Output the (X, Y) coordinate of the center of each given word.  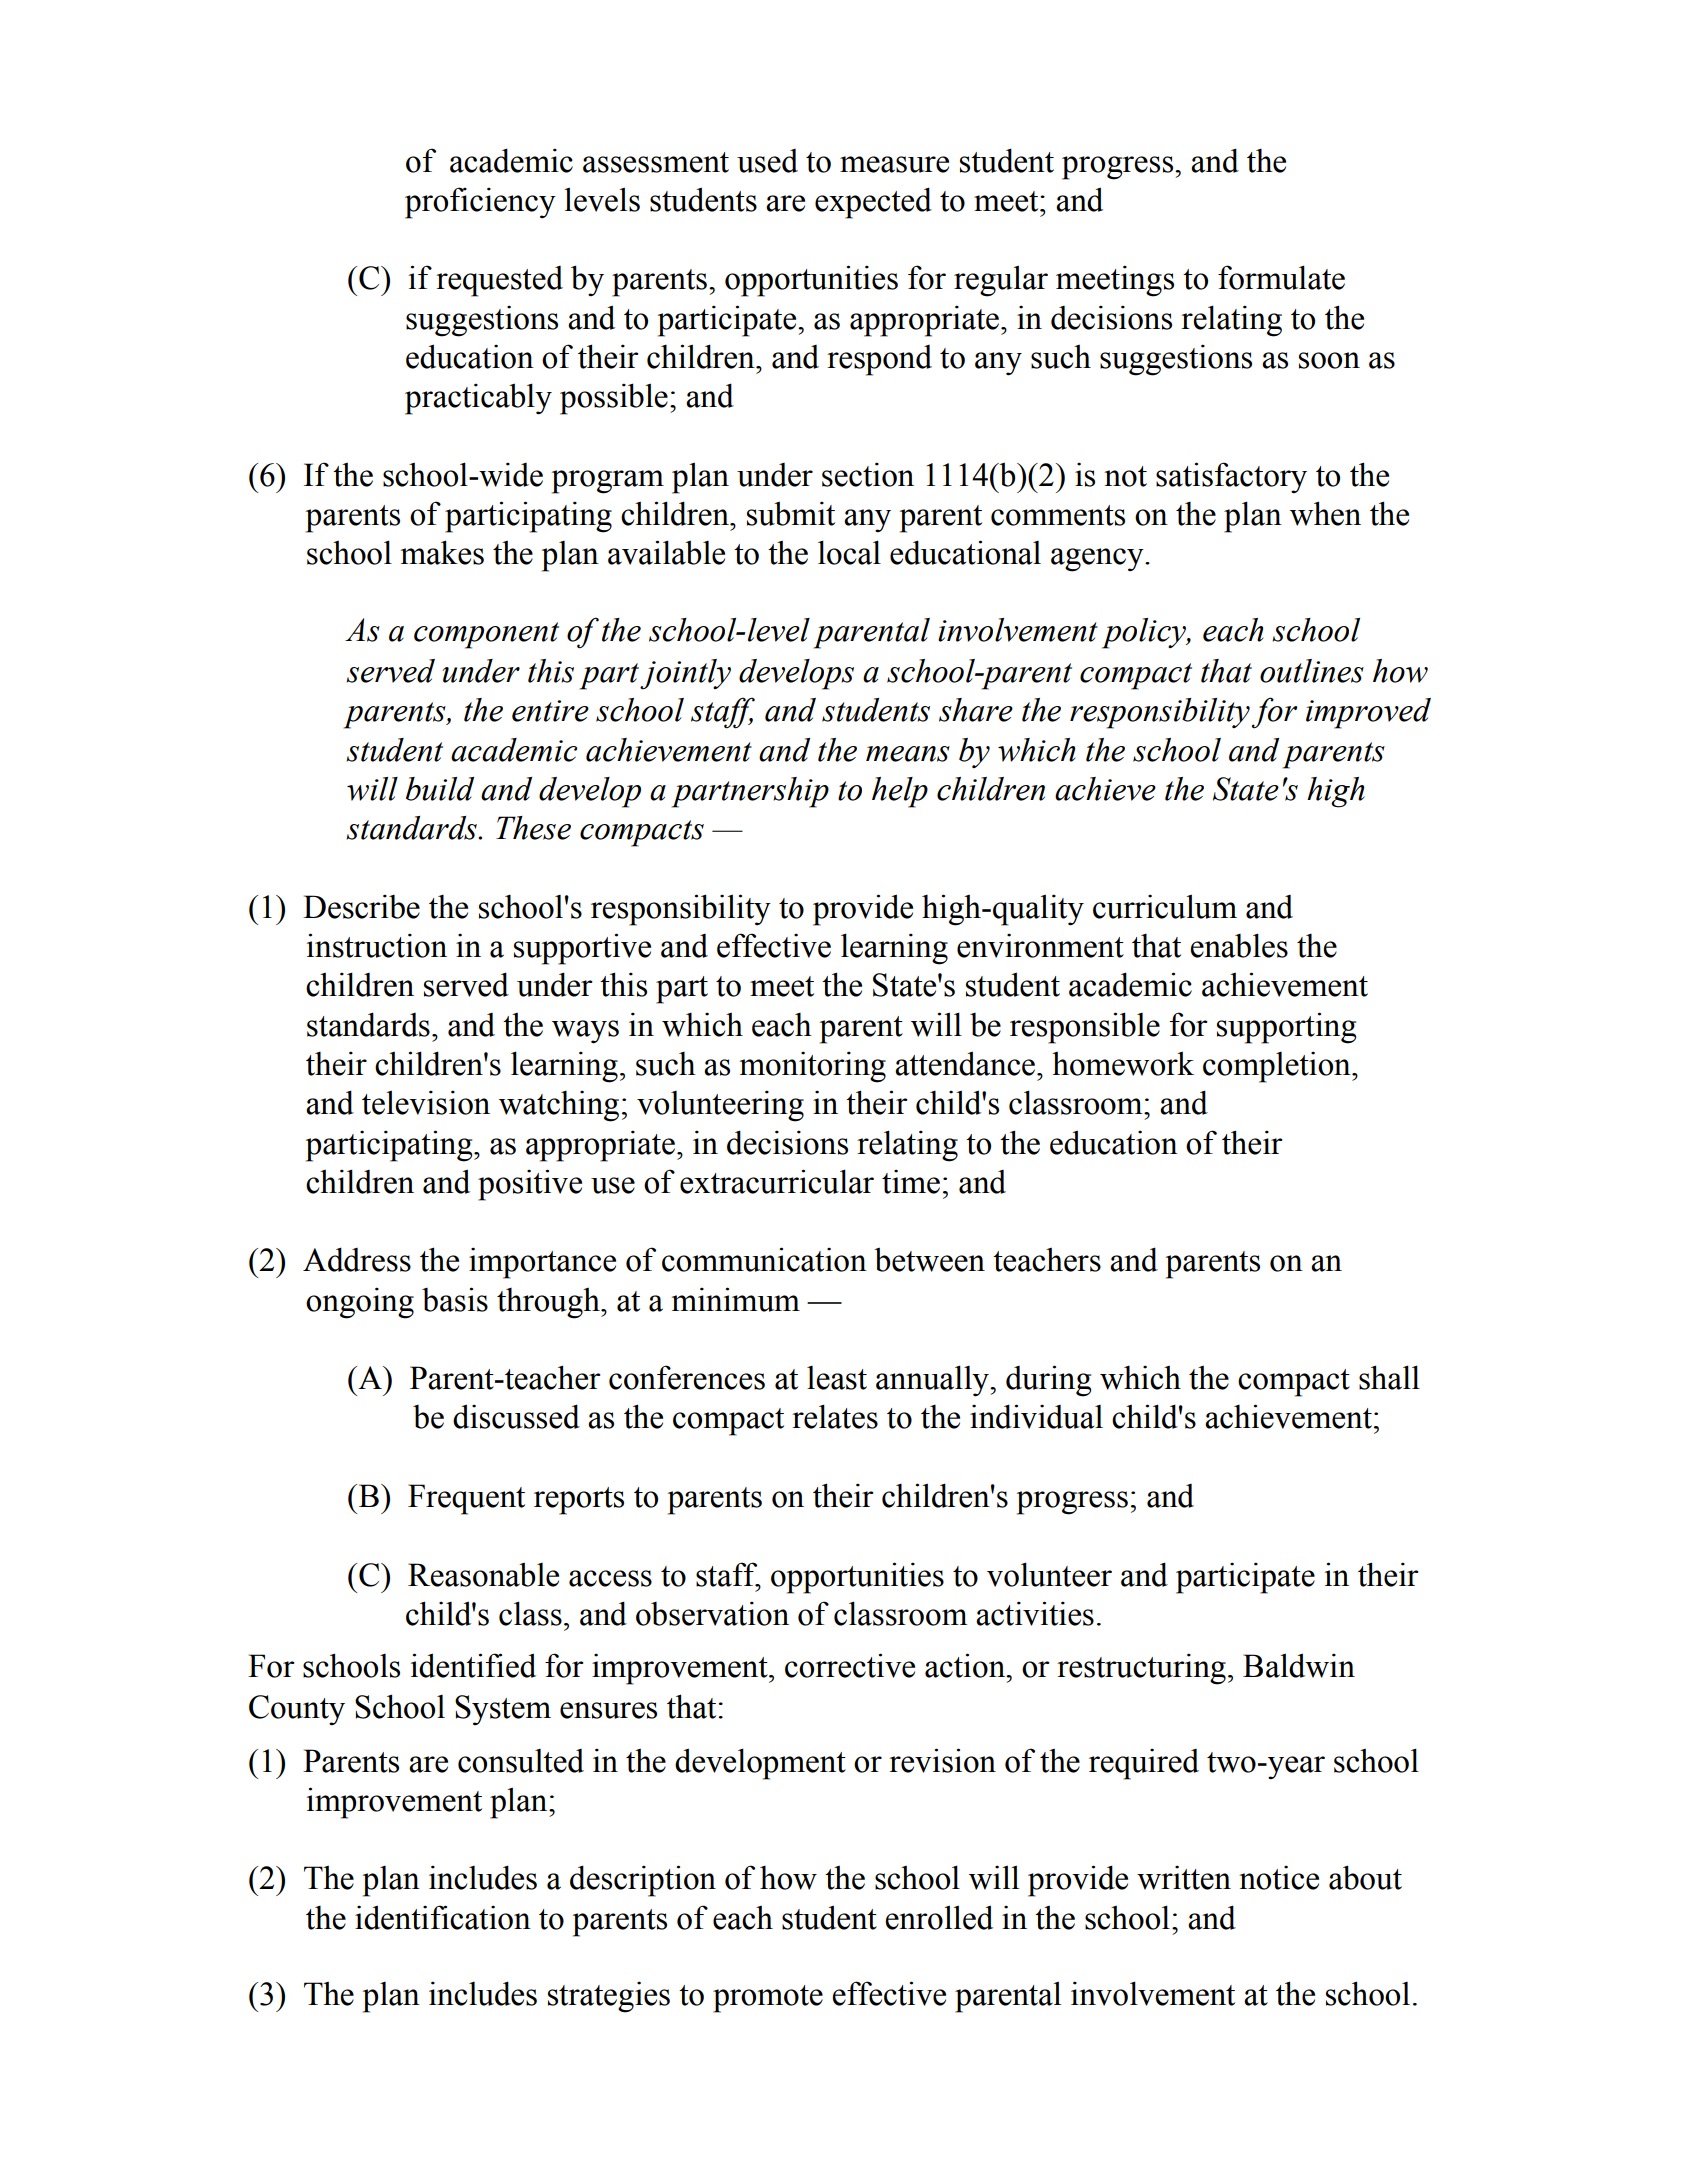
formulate (1281, 277)
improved (1368, 713)
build (440, 789)
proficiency (480, 203)
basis (455, 1299)
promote (768, 1999)
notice (1279, 1878)
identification (443, 1917)
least (837, 1378)
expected (873, 203)
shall (1389, 1377)
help (900, 792)
